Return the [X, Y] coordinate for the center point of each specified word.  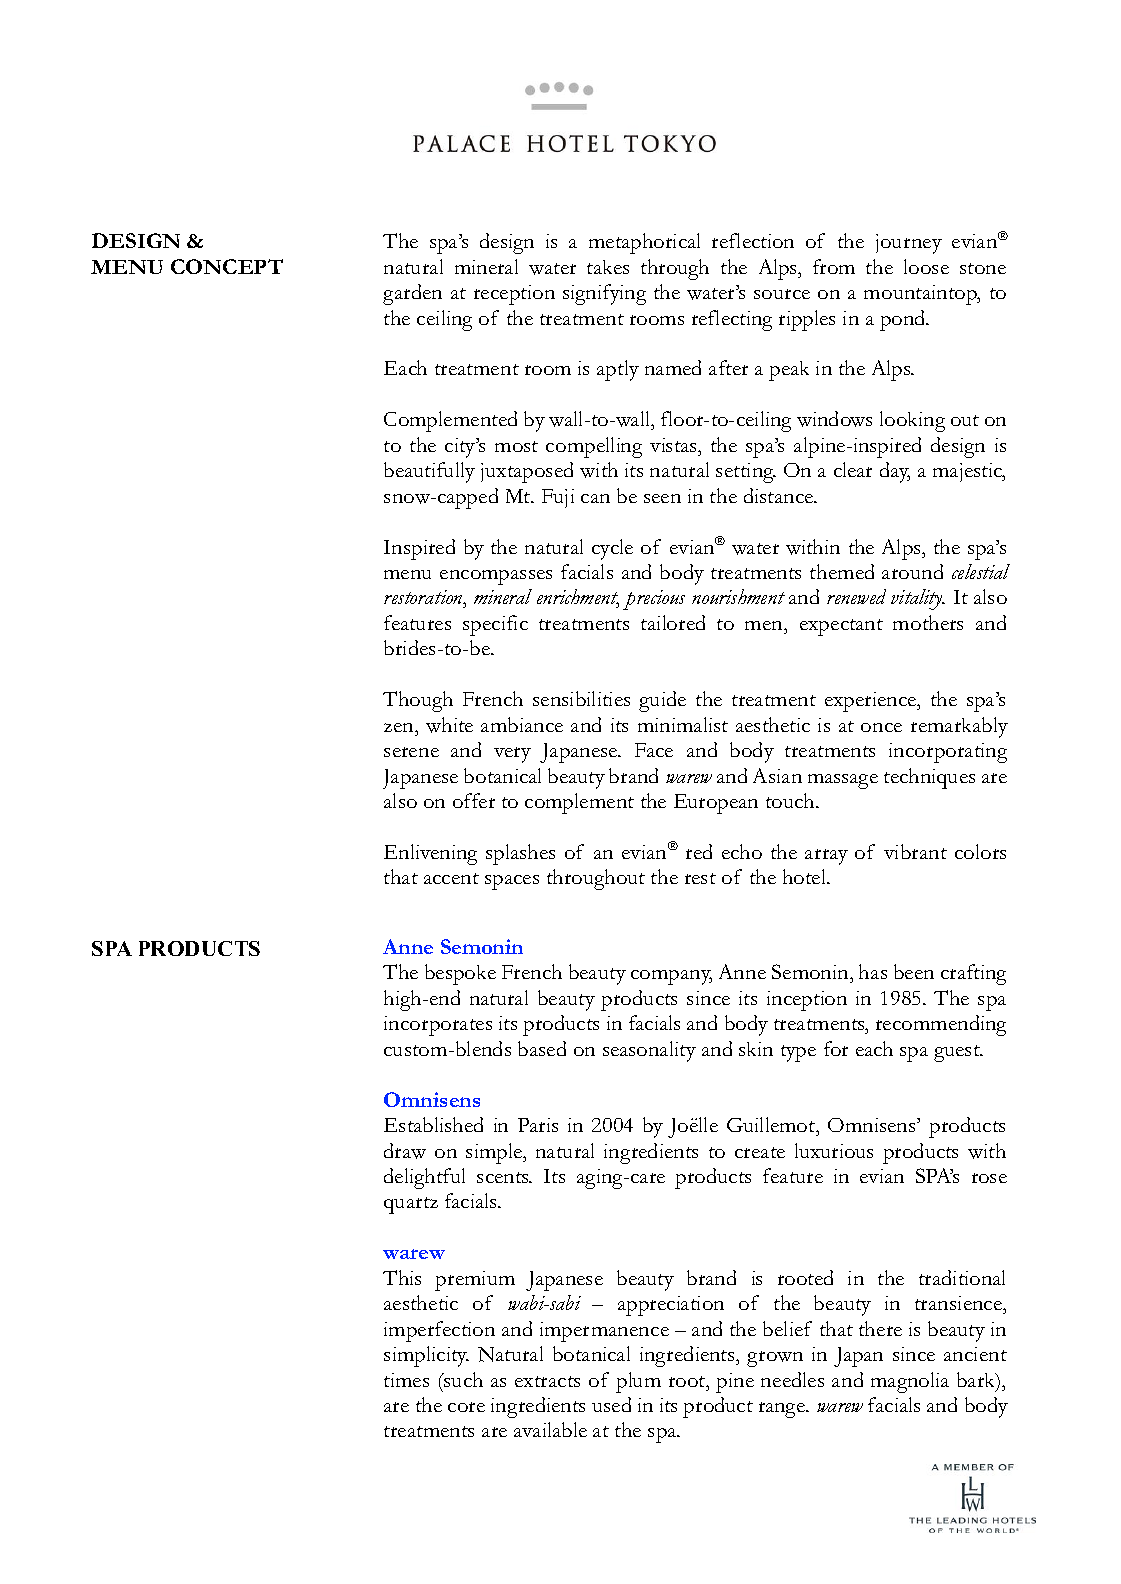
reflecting [732, 320]
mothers [928, 622]
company [671, 977]
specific [495, 625]
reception [514, 295]
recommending [941, 1025]
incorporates [438, 1026]
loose [926, 266]
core [466, 1407]
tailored [673, 622]
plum [638, 1382]
